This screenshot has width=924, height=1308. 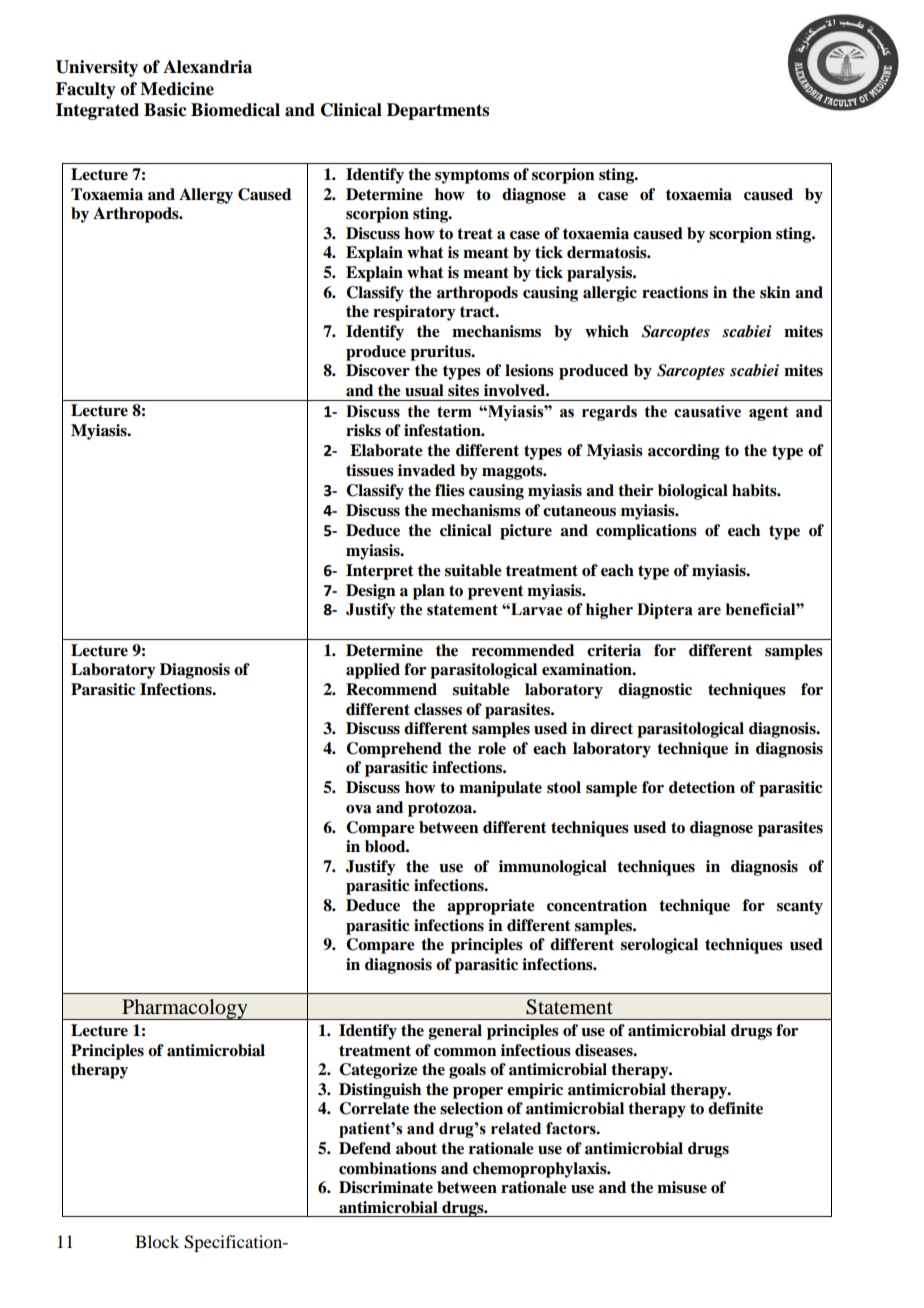 I want to click on Basic, so click(x=165, y=110).
